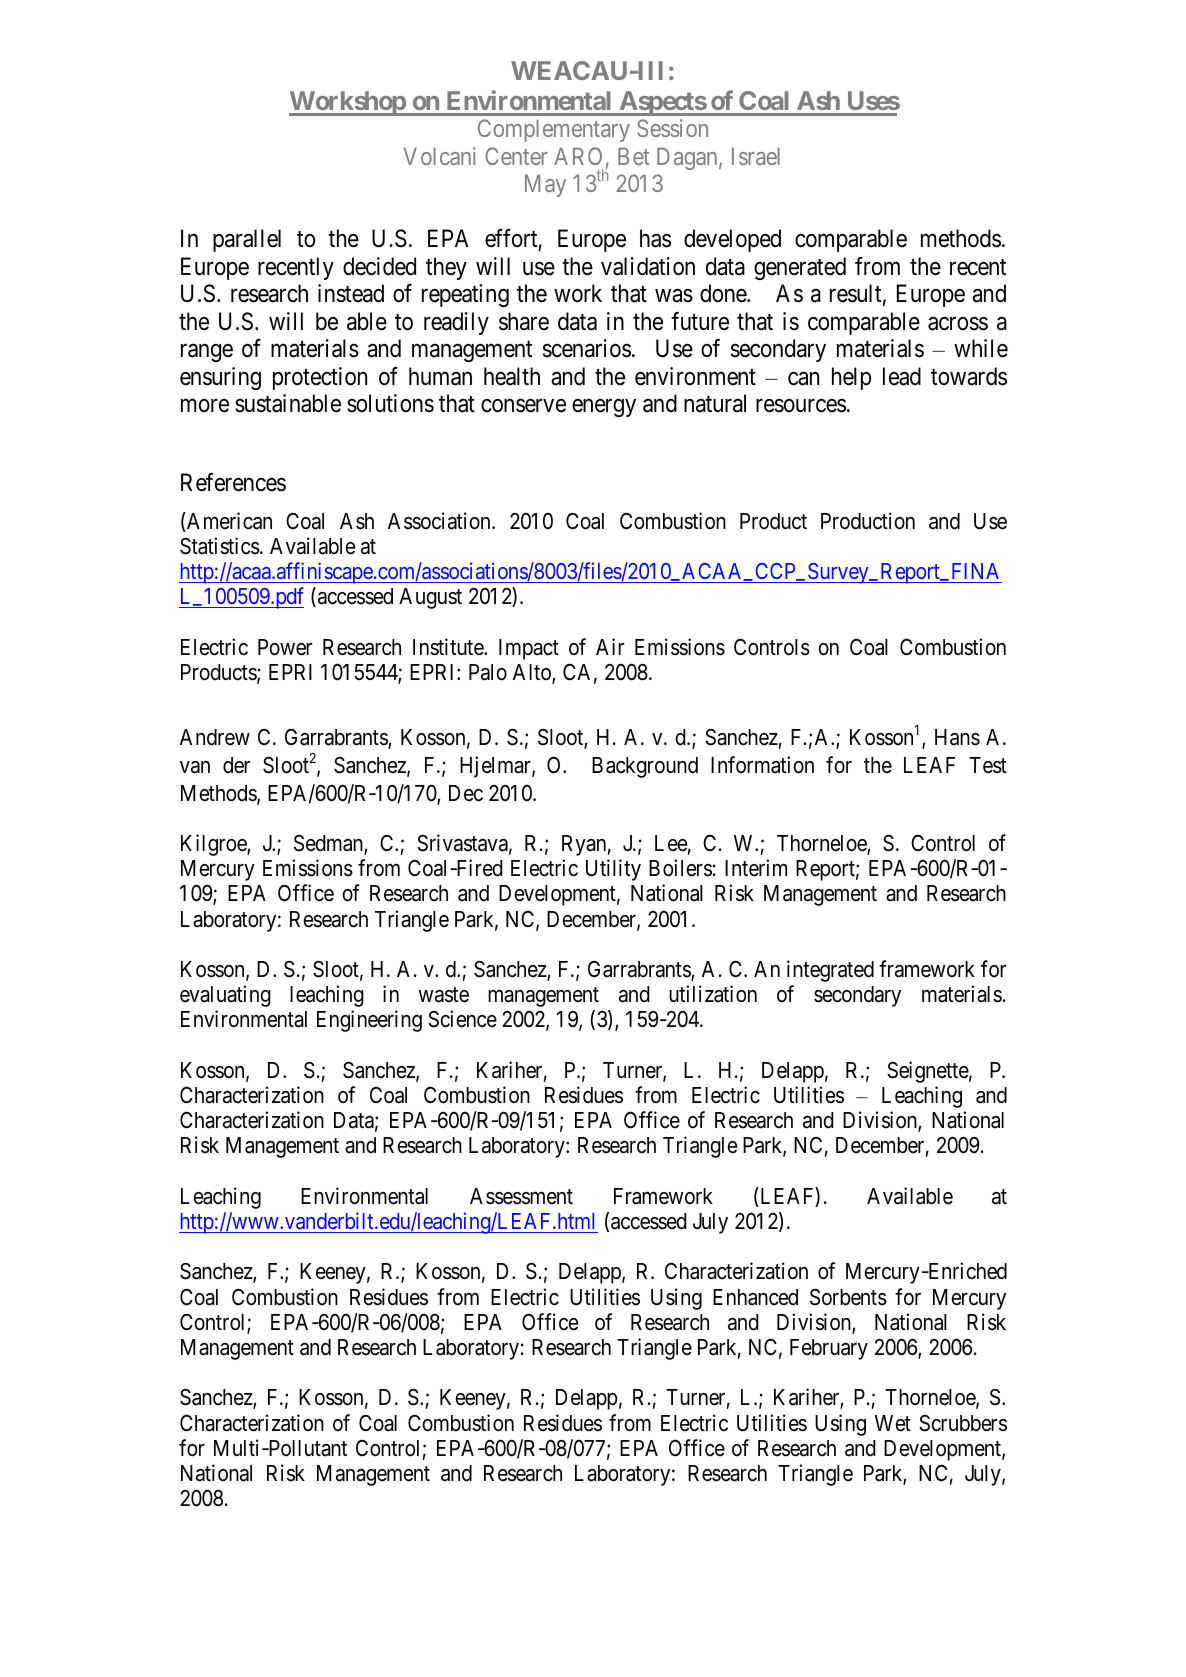  What do you see at coordinates (578, 156) in the screenshot?
I see `ARO` at bounding box center [578, 156].
